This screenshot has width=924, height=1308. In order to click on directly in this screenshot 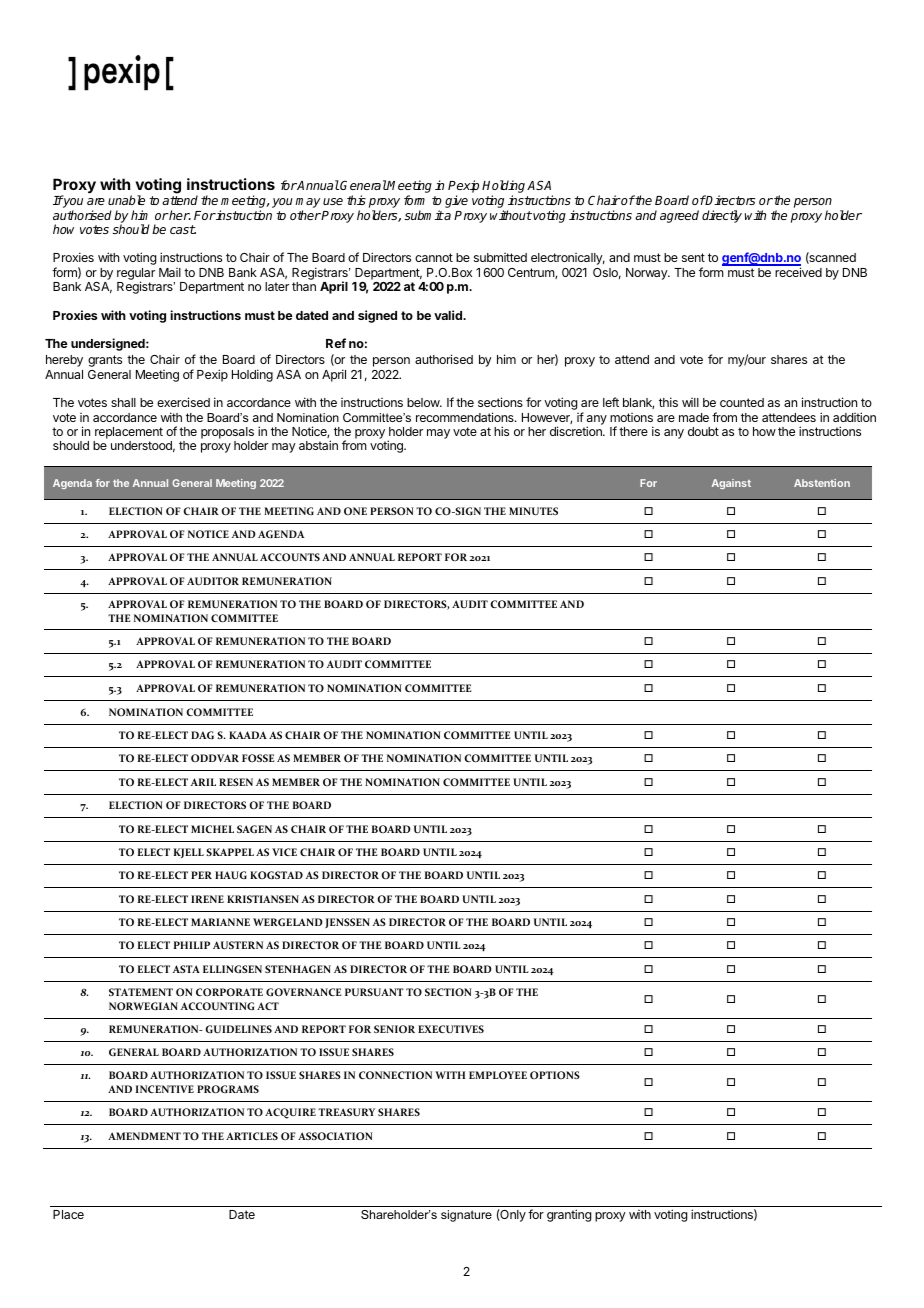, I will do `click(722, 216)`.
